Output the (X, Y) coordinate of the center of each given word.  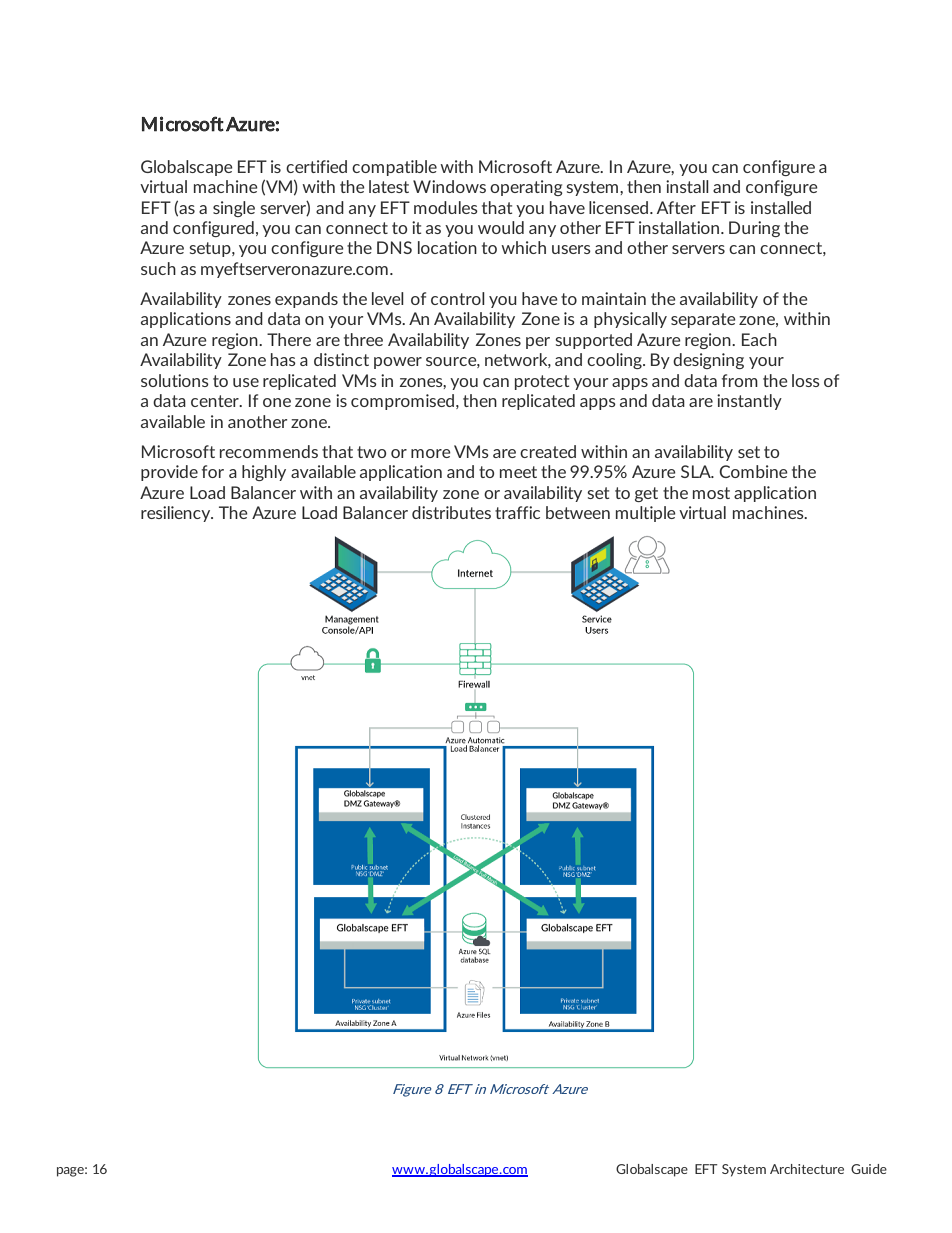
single (234, 209)
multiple (646, 514)
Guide (869, 1169)
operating (526, 188)
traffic (517, 512)
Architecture (807, 1169)
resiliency (177, 514)
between (578, 512)
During (754, 229)
